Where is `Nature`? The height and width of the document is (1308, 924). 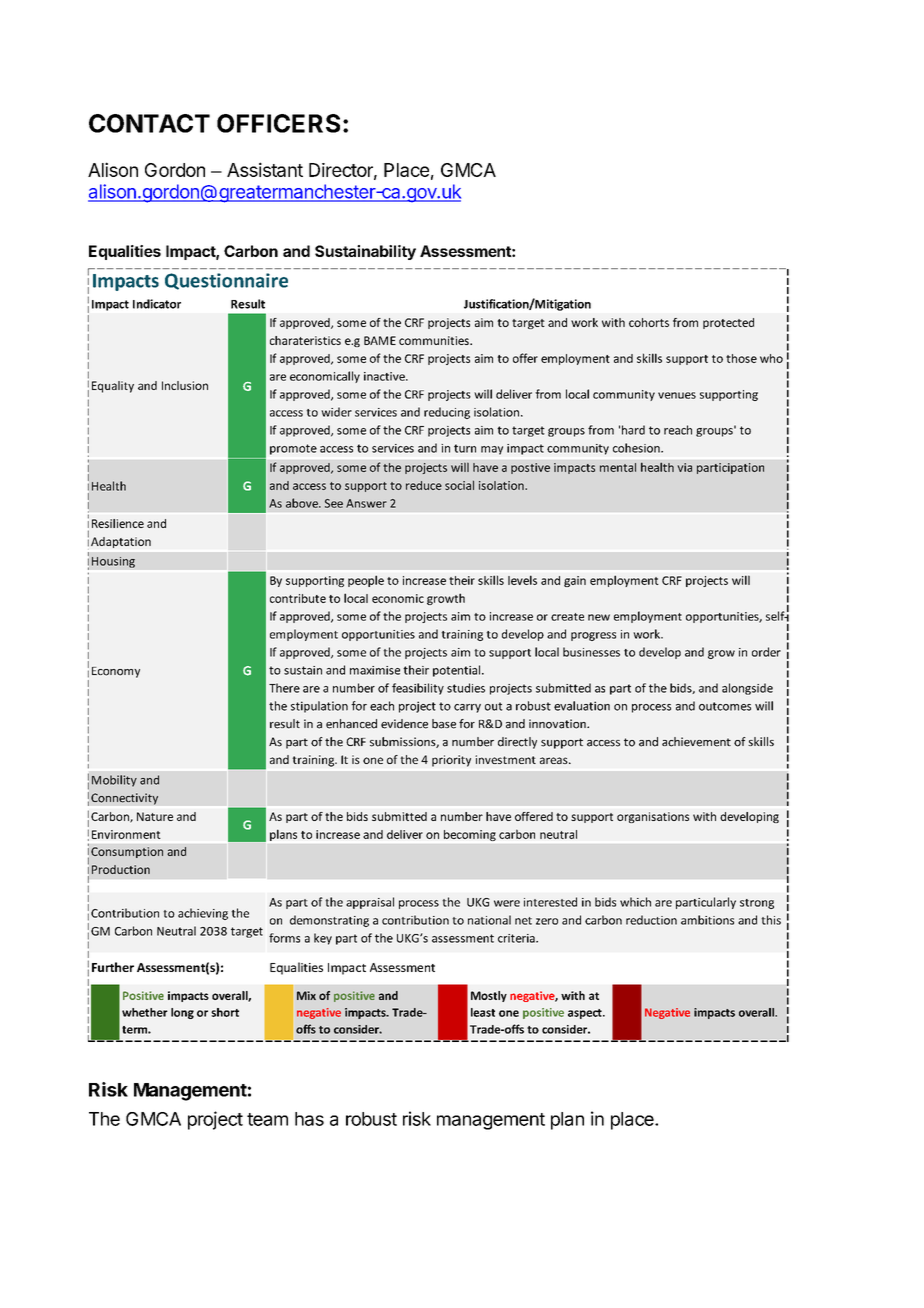
Nature is located at coordinates (155, 816).
